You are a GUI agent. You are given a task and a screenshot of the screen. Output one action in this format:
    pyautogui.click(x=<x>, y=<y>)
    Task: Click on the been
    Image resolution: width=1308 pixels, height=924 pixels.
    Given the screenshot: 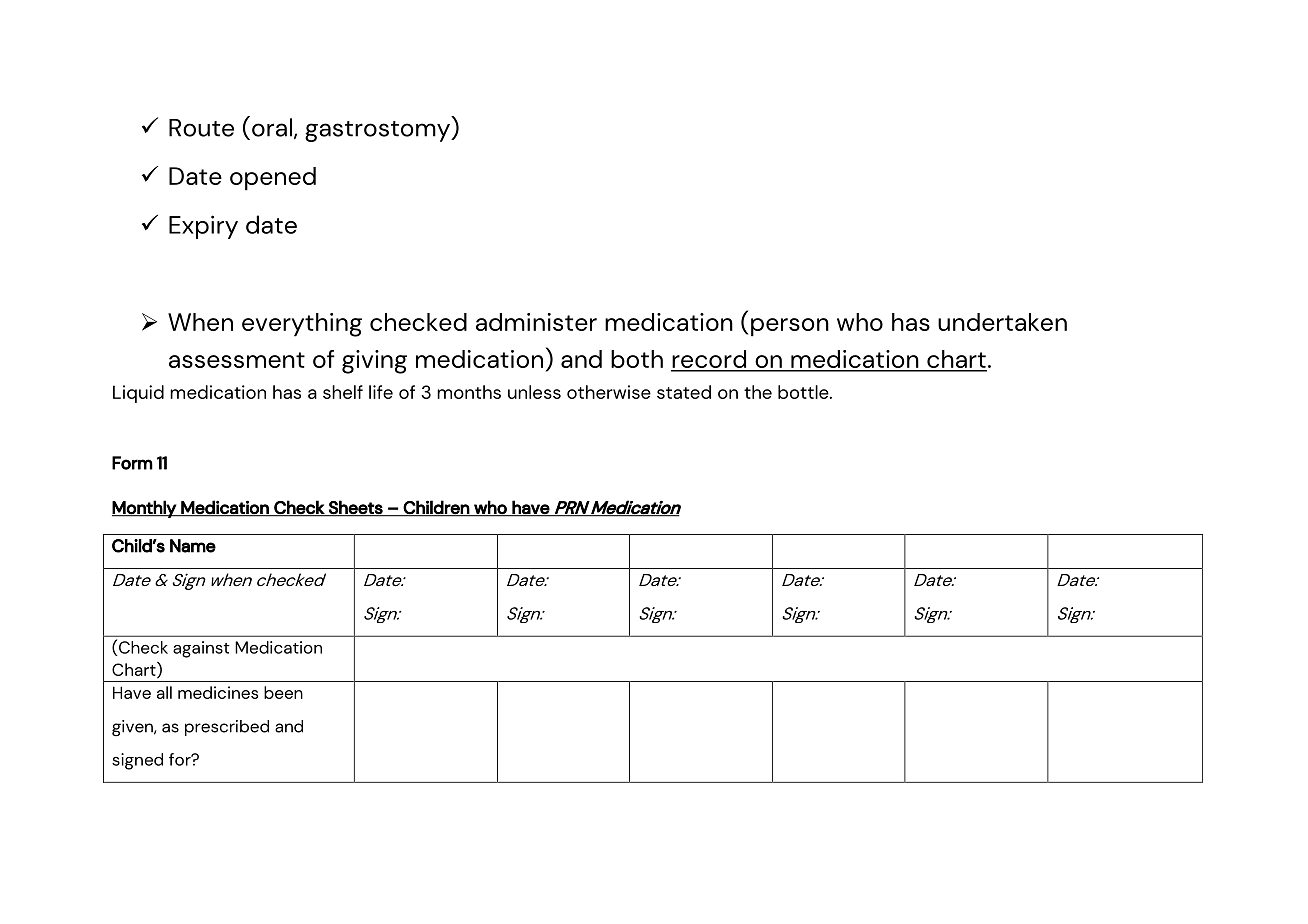 What is the action you would take?
    pyautogui.click(x=283, y=692)
